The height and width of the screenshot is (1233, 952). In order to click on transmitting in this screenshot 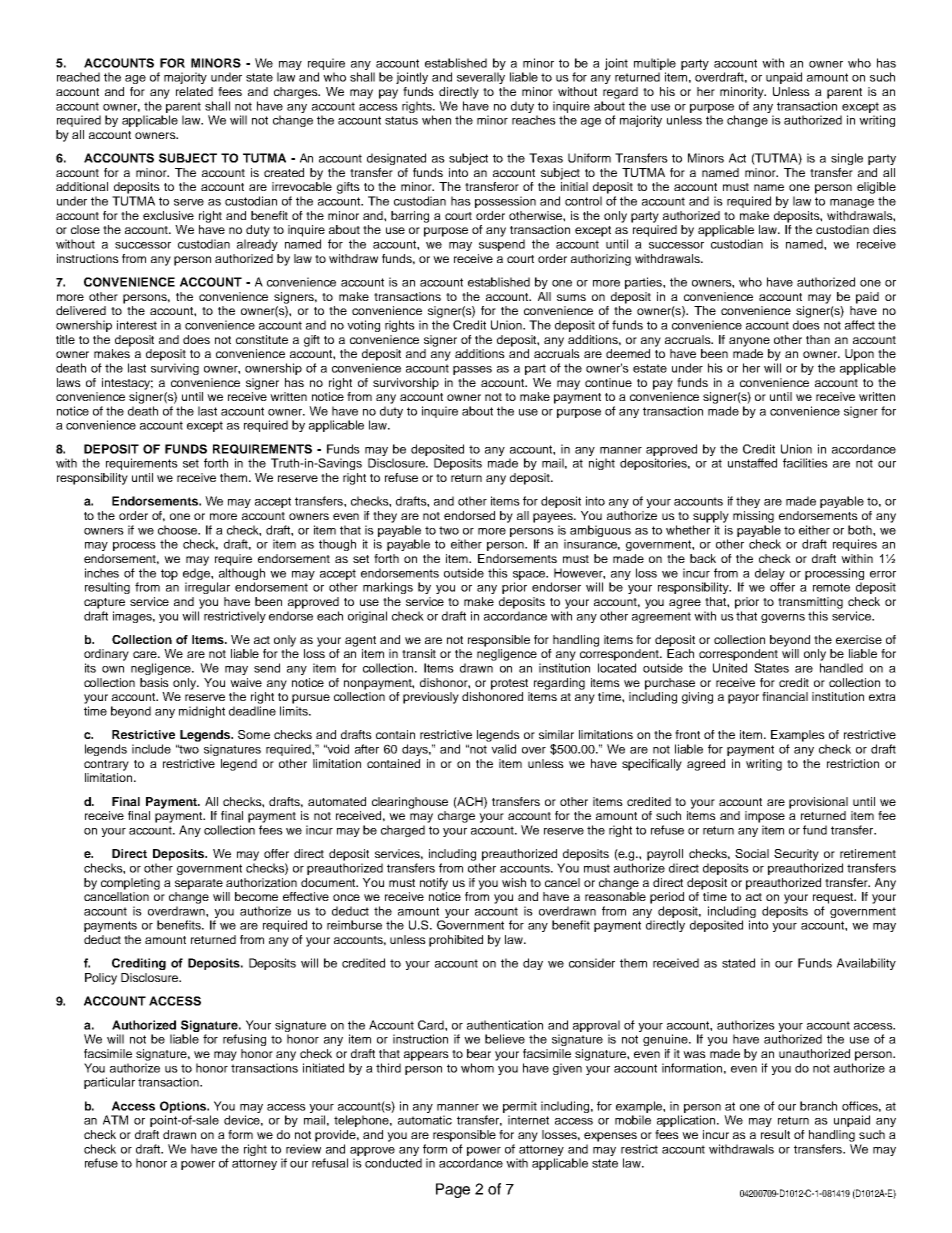, I will do `click(810, 603)`.
